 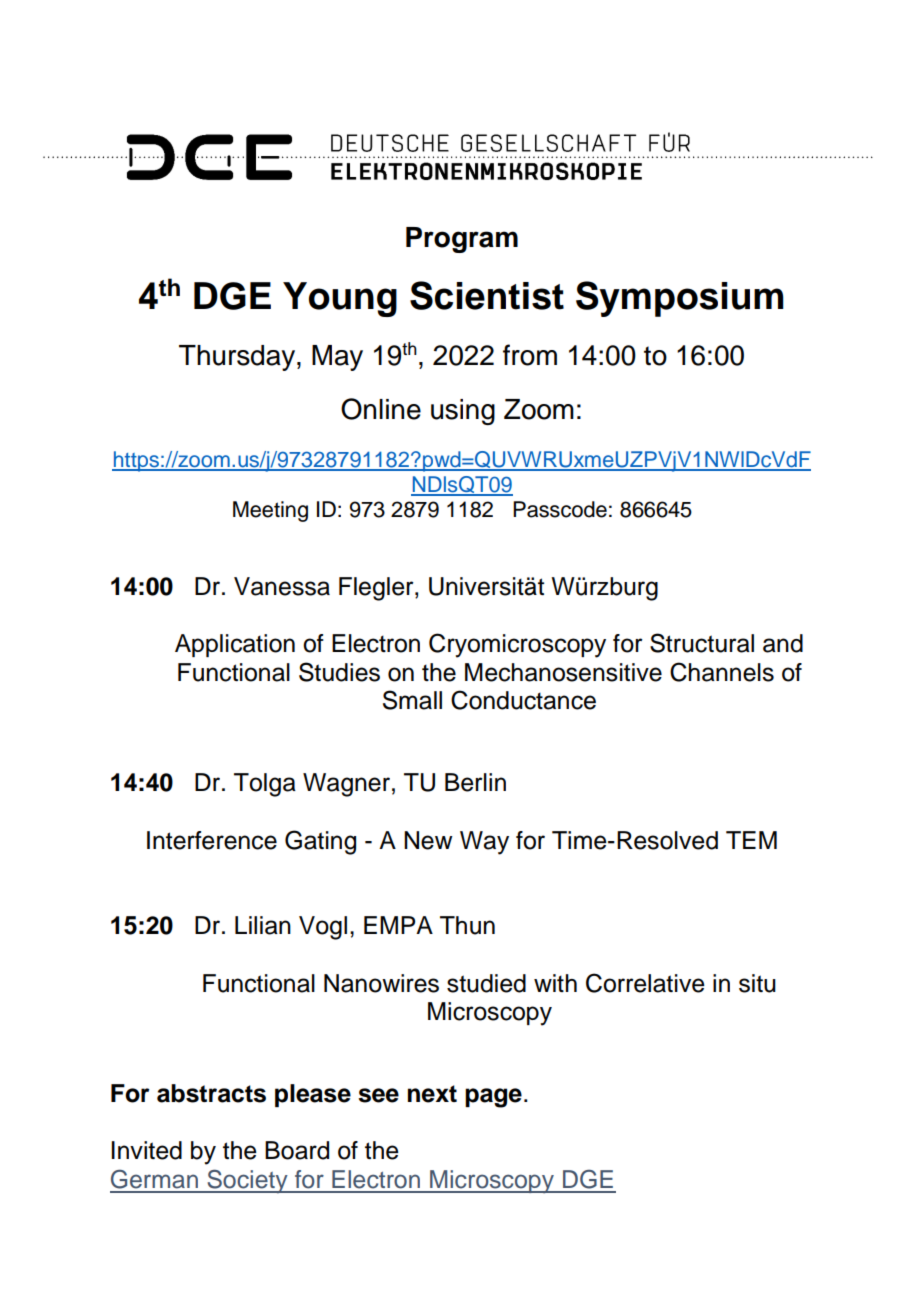 I want to click on Thursday, so click(x=238, y=358).
